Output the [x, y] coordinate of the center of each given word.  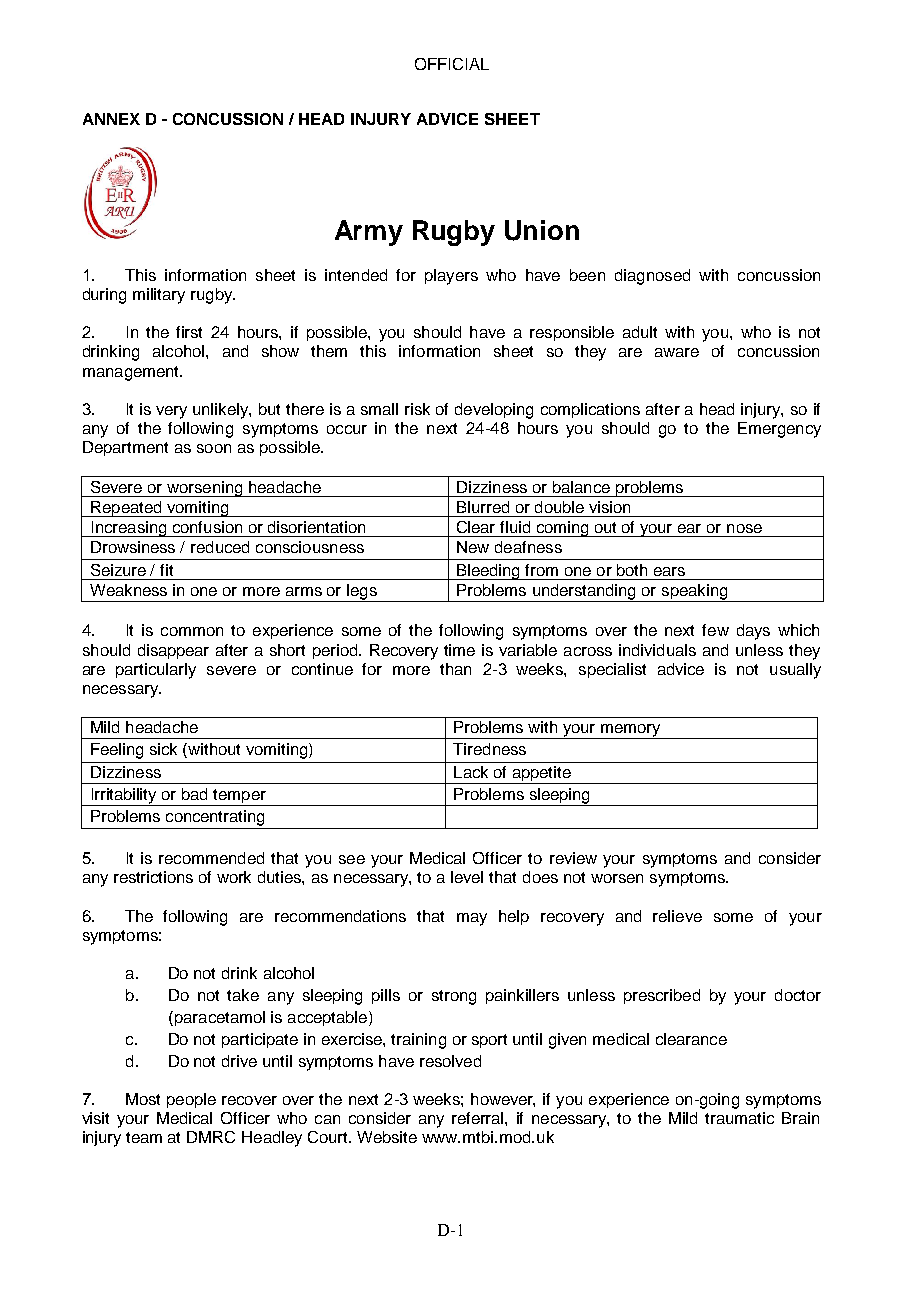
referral [479, 1118]
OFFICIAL [452, 64]
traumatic [739, 1118]
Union [542, 230]
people [191, 1100]
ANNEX [111, 119]
